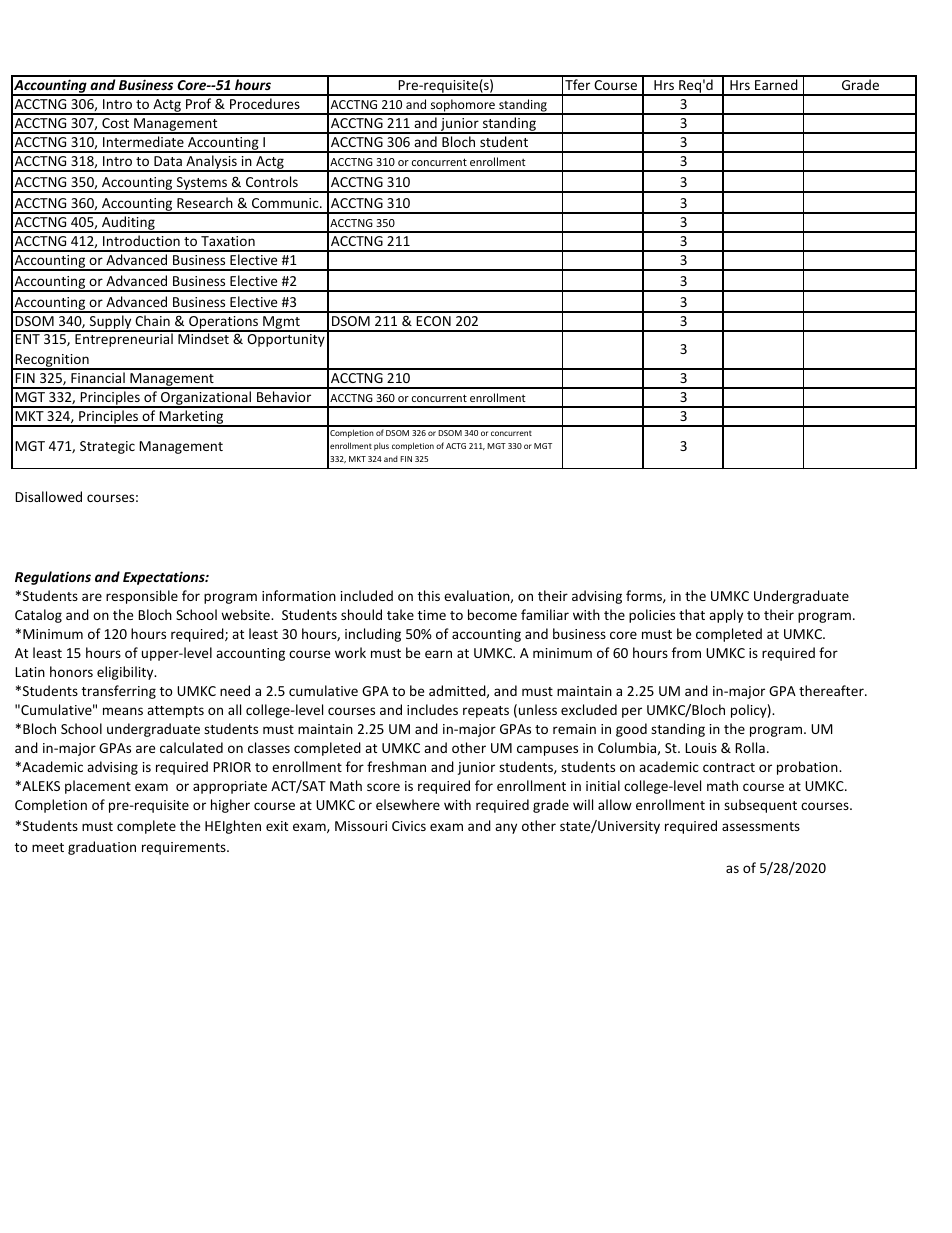 The height and width of the screenshot is (1233, 952). What do you see at coordinates (272, 181) in the screenshot?
I see `Controls` at bounding box center [272, 181].
